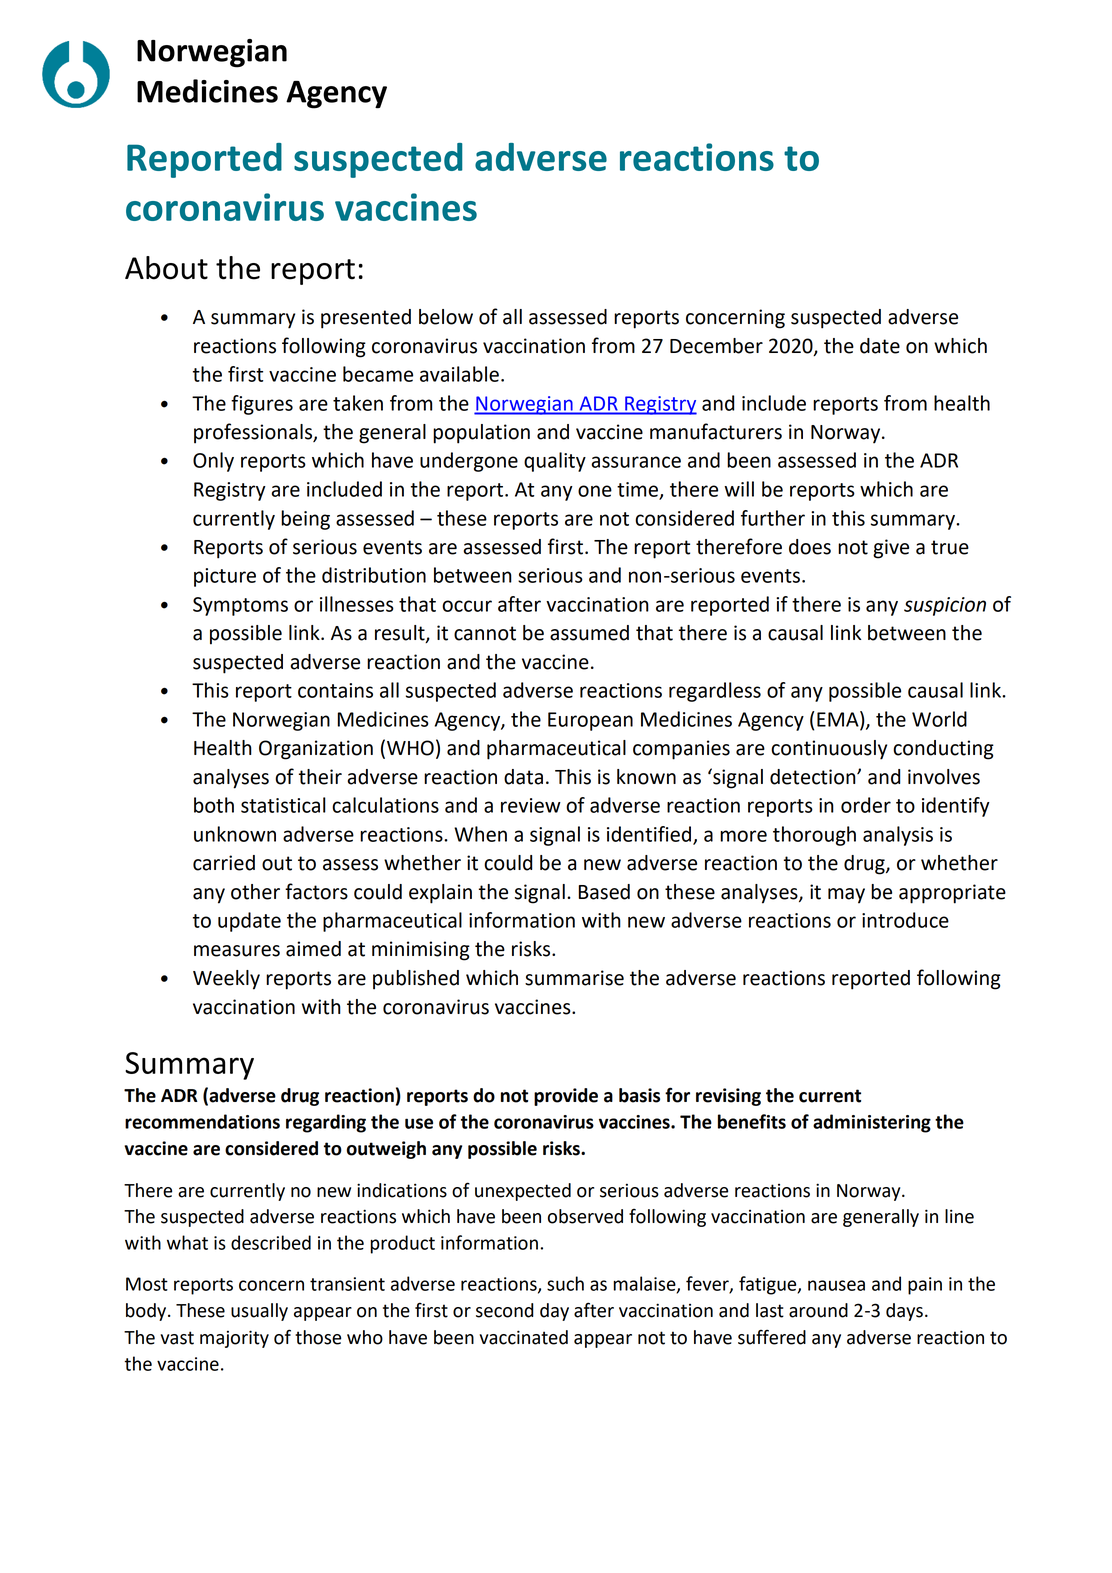 The image size is (1112, 1573). What do you see at coordinates (531, 805) in the document?
I see `review` at bounding box center [531, 805].
